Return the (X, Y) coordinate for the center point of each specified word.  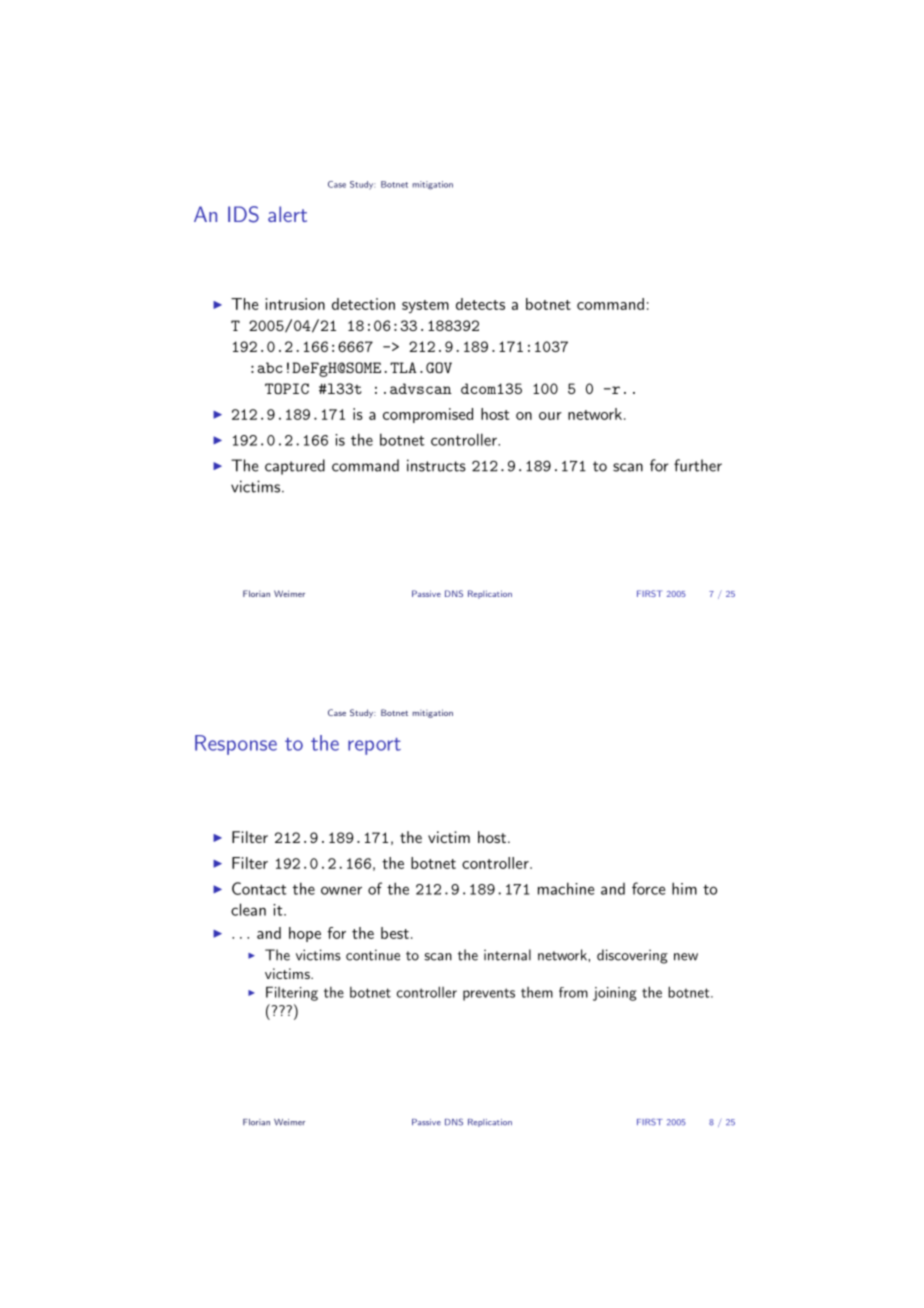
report (374, 746)
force (648, 888)
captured (295, 467)
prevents (489, 994)
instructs (436, 465)
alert (287, 214)
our (550, 416)
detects (480, 304)
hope (305, 934)
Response (236, 745)
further (698, 465)
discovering (632, 956)
